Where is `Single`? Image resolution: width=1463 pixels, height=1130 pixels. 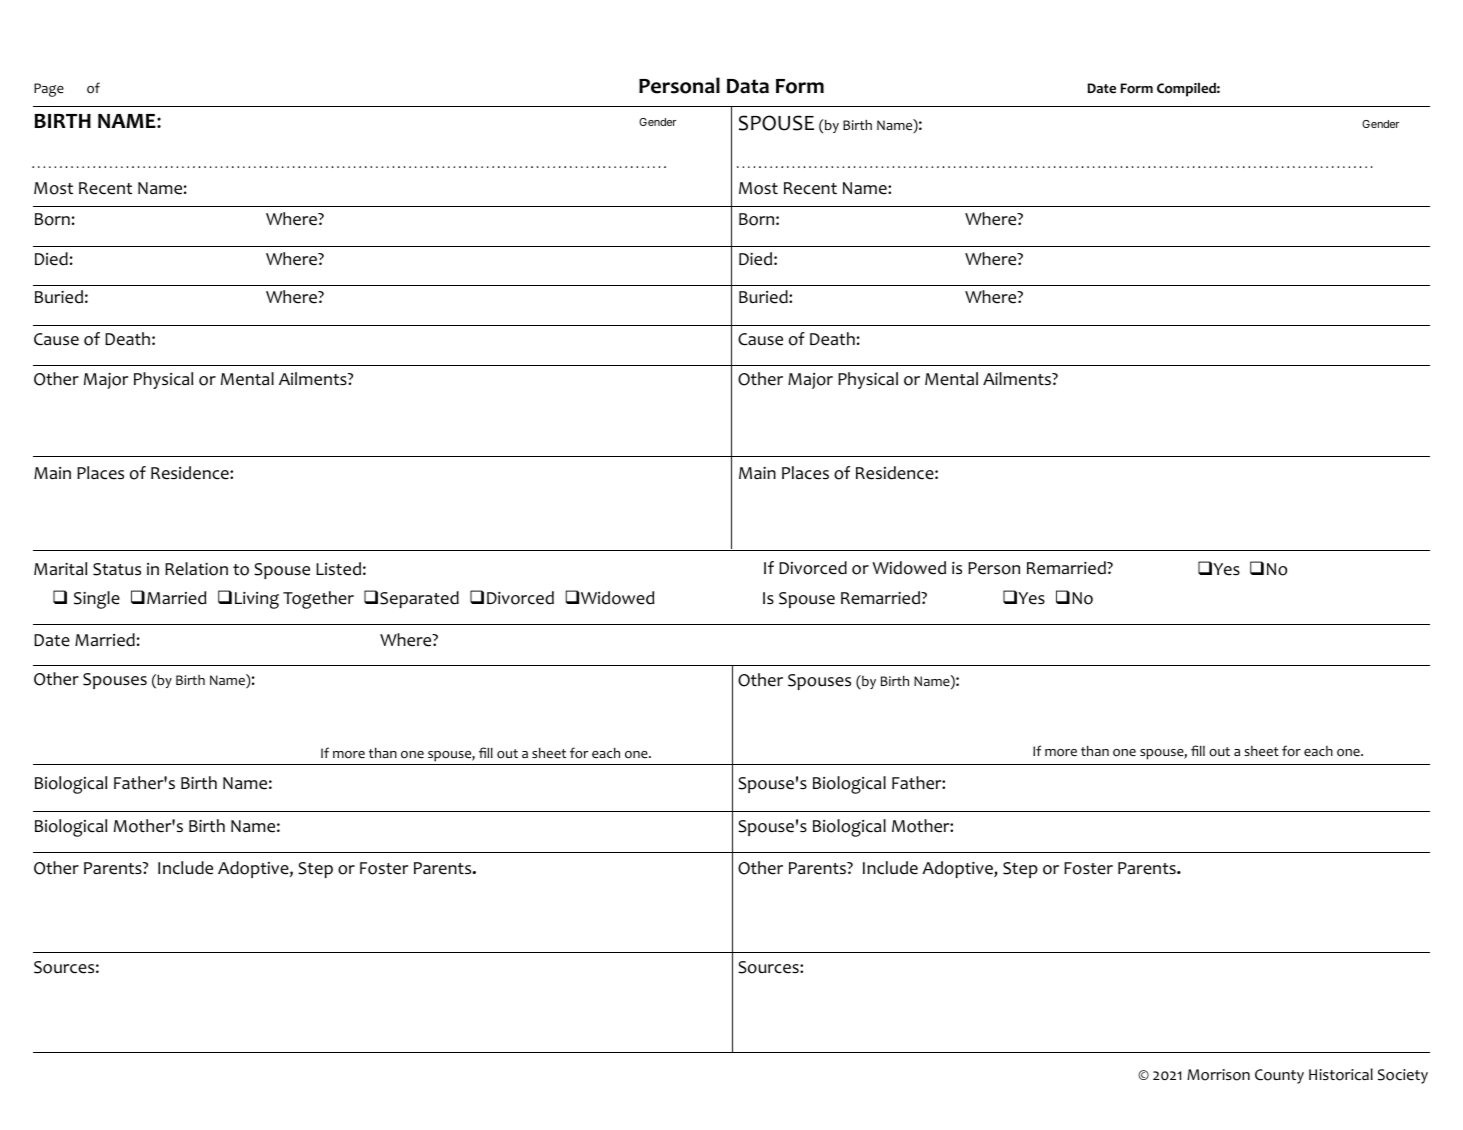
Single is located at coordinates (97, 600).
